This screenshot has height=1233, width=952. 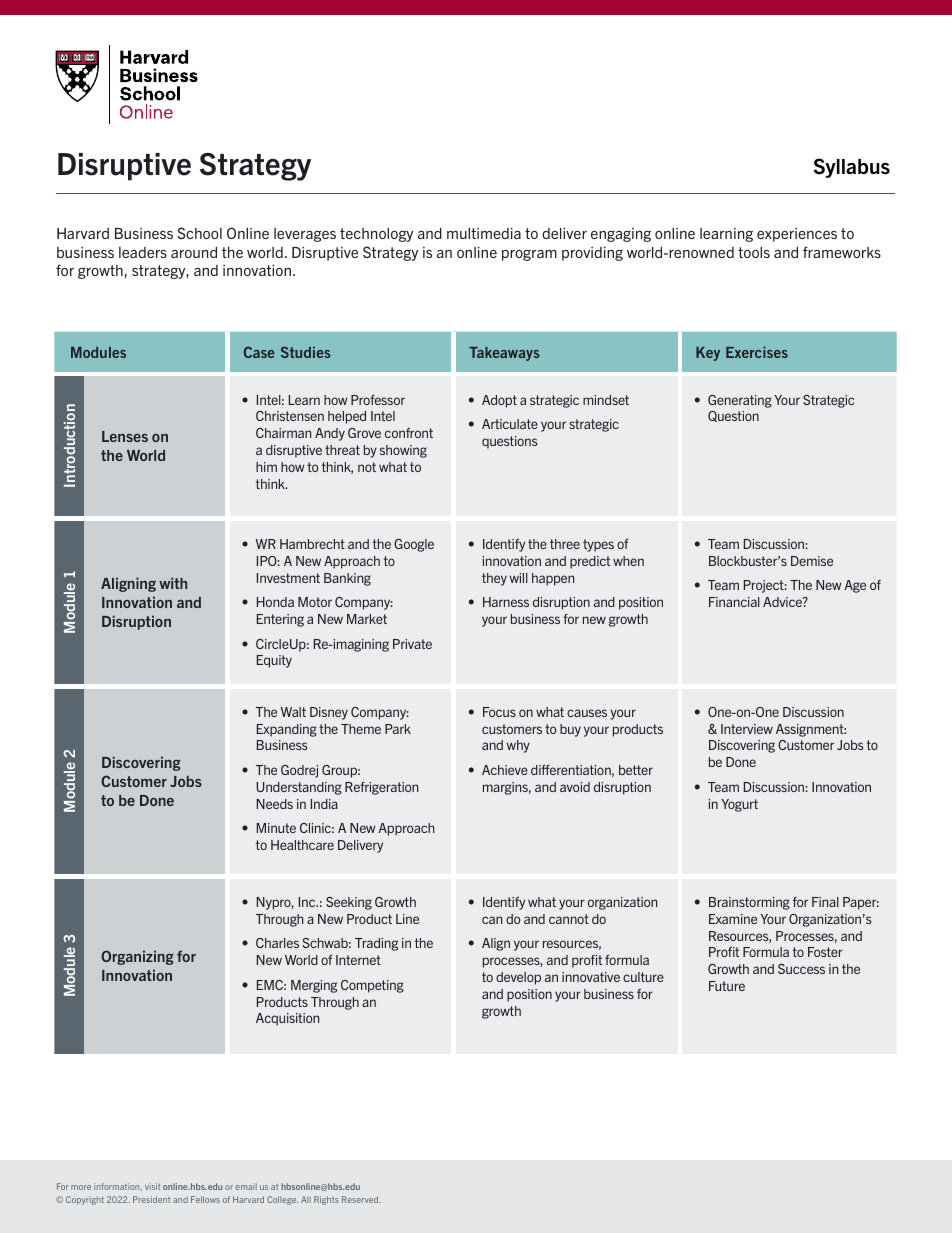 I want to click on Organizing, so click(x=137, y=957).
